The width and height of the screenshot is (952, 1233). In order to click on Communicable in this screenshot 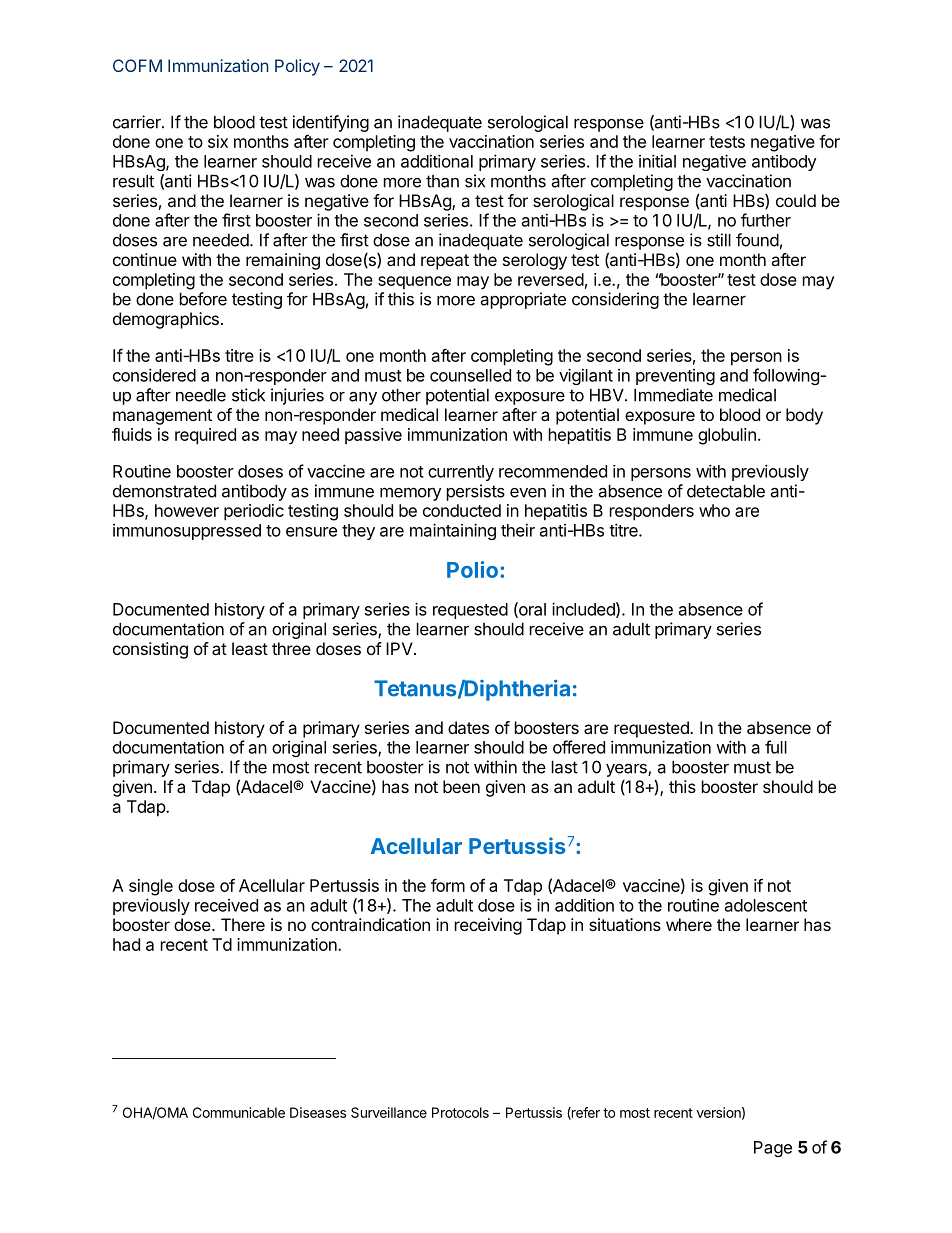, I will do `click(239, 1112)`.
